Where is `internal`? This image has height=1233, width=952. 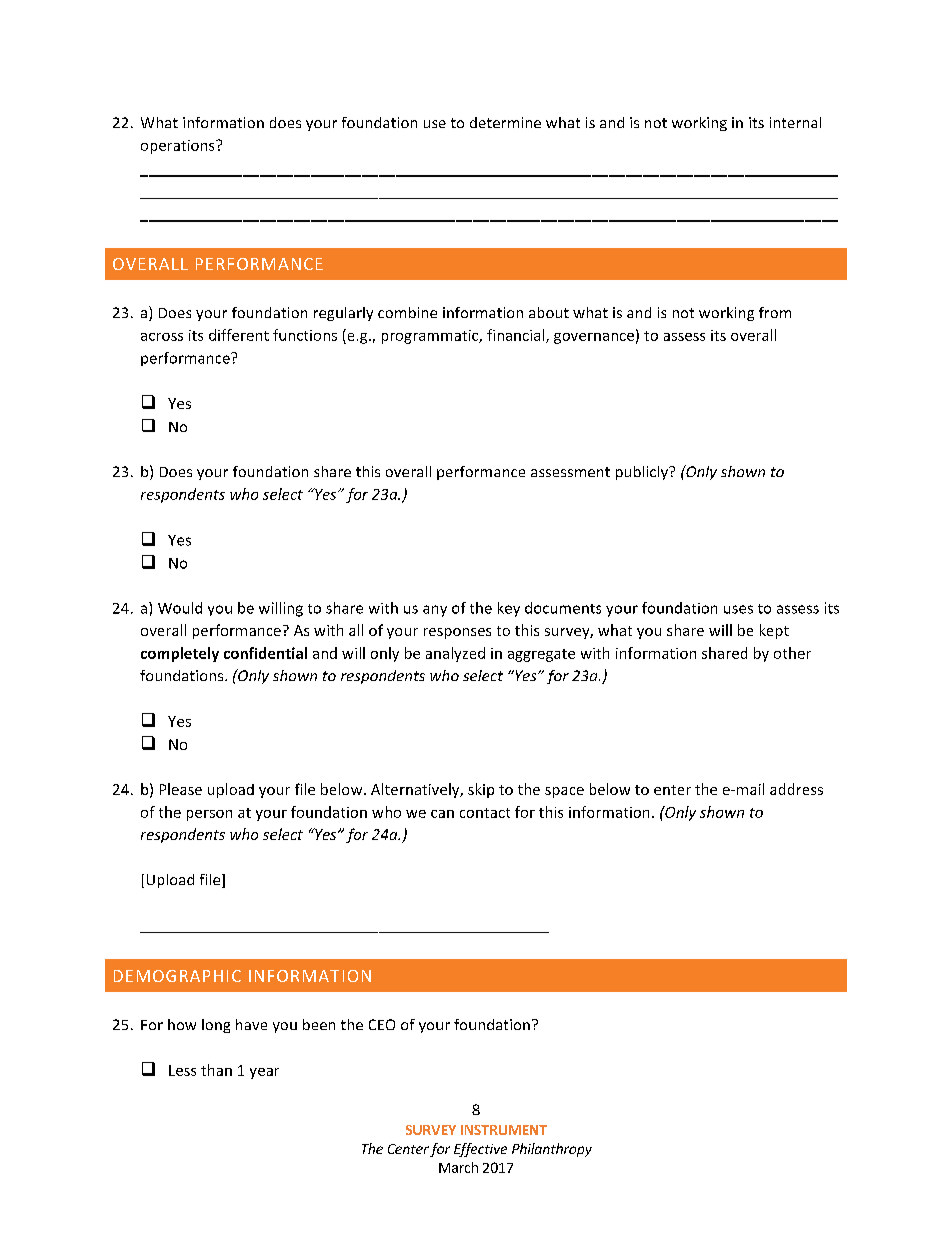
internal is located at coordinates (795, 122).
